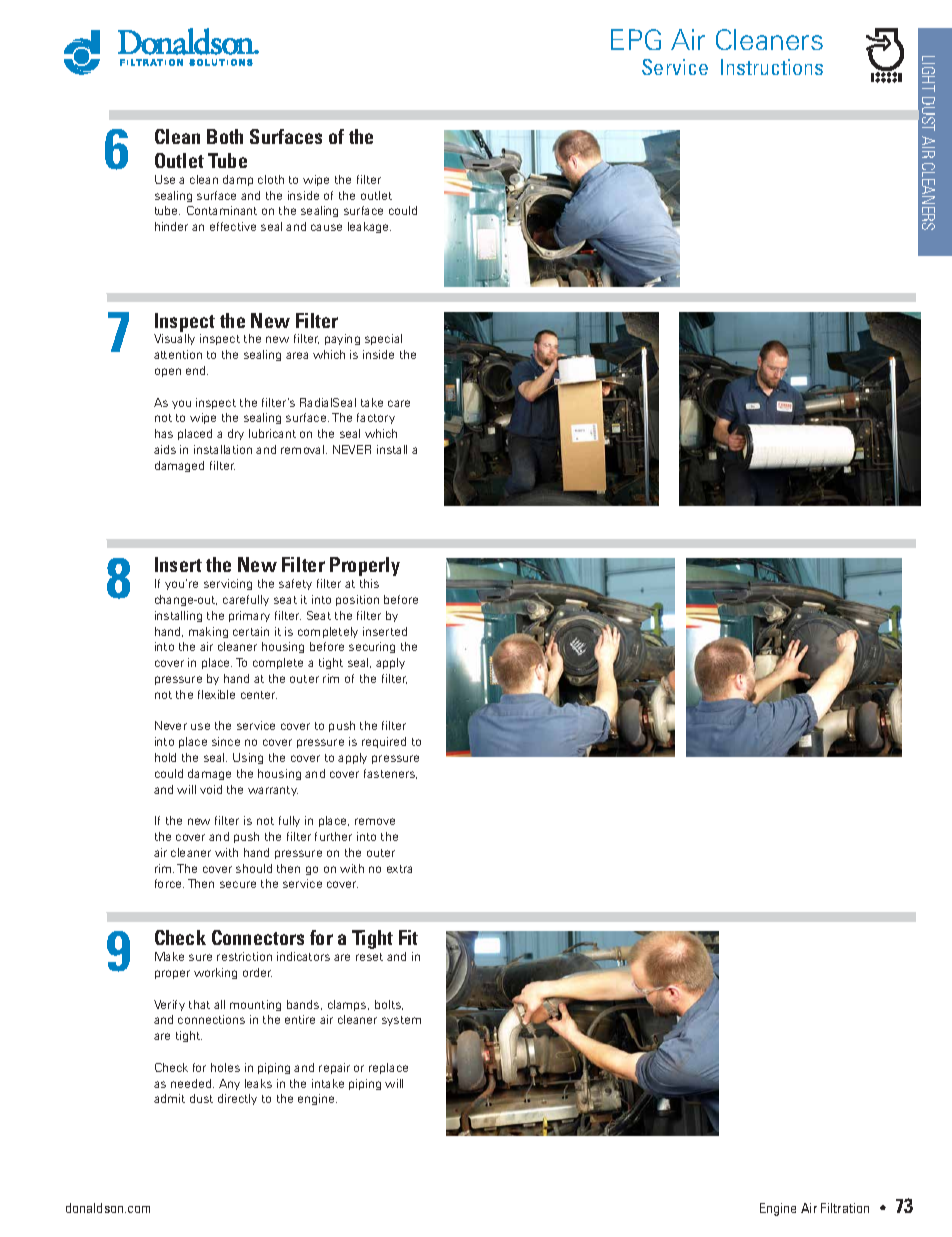 The height and width of the screenshot is (1237, 952). What do you see at coordinates (369, 227) in the screenshot?
I see `leakage` at bounding box center [369, 227].
